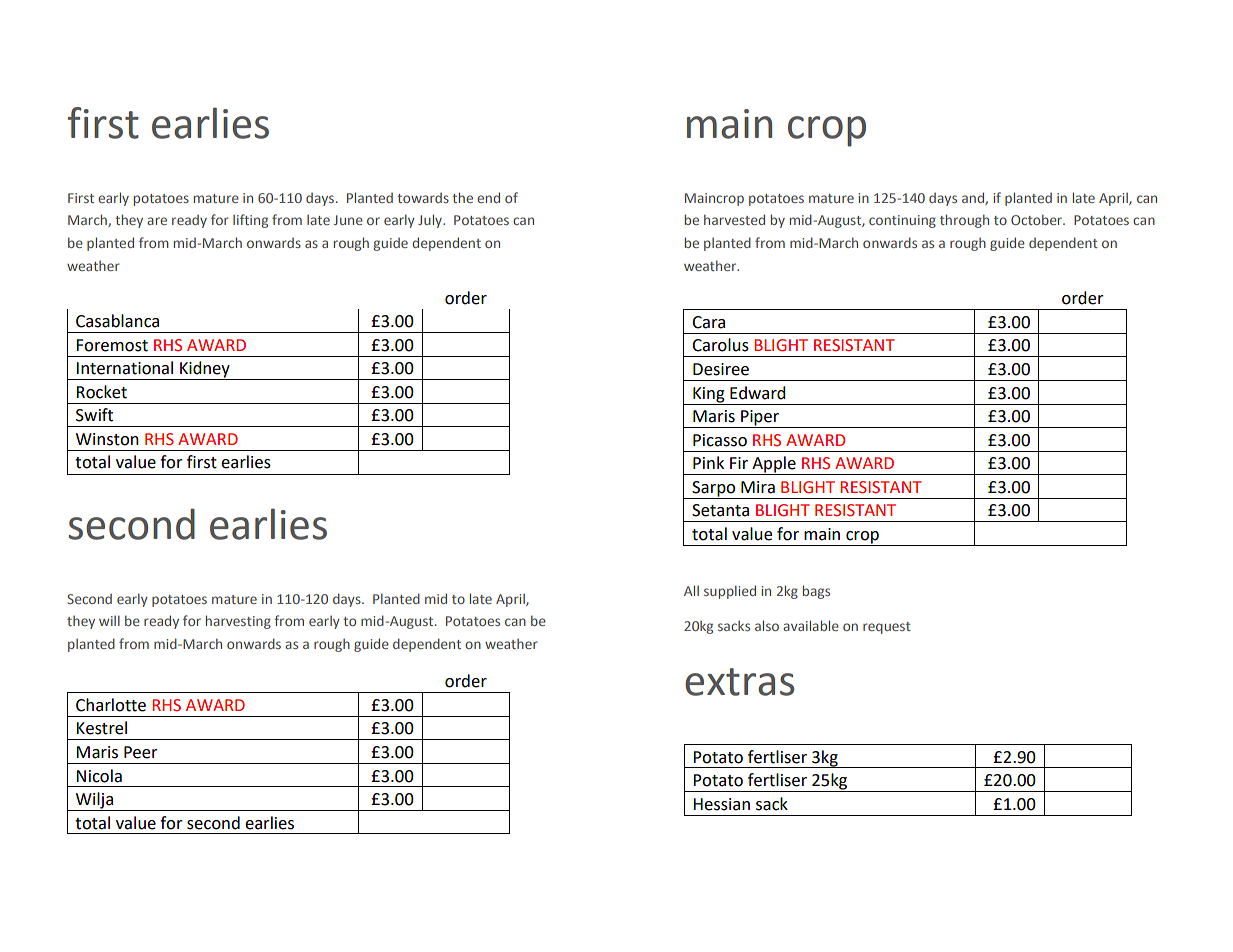 This document has width=1233, height=952. Describe the element at coordinates (250, 221) in the document. I see `lifting` at that location.
